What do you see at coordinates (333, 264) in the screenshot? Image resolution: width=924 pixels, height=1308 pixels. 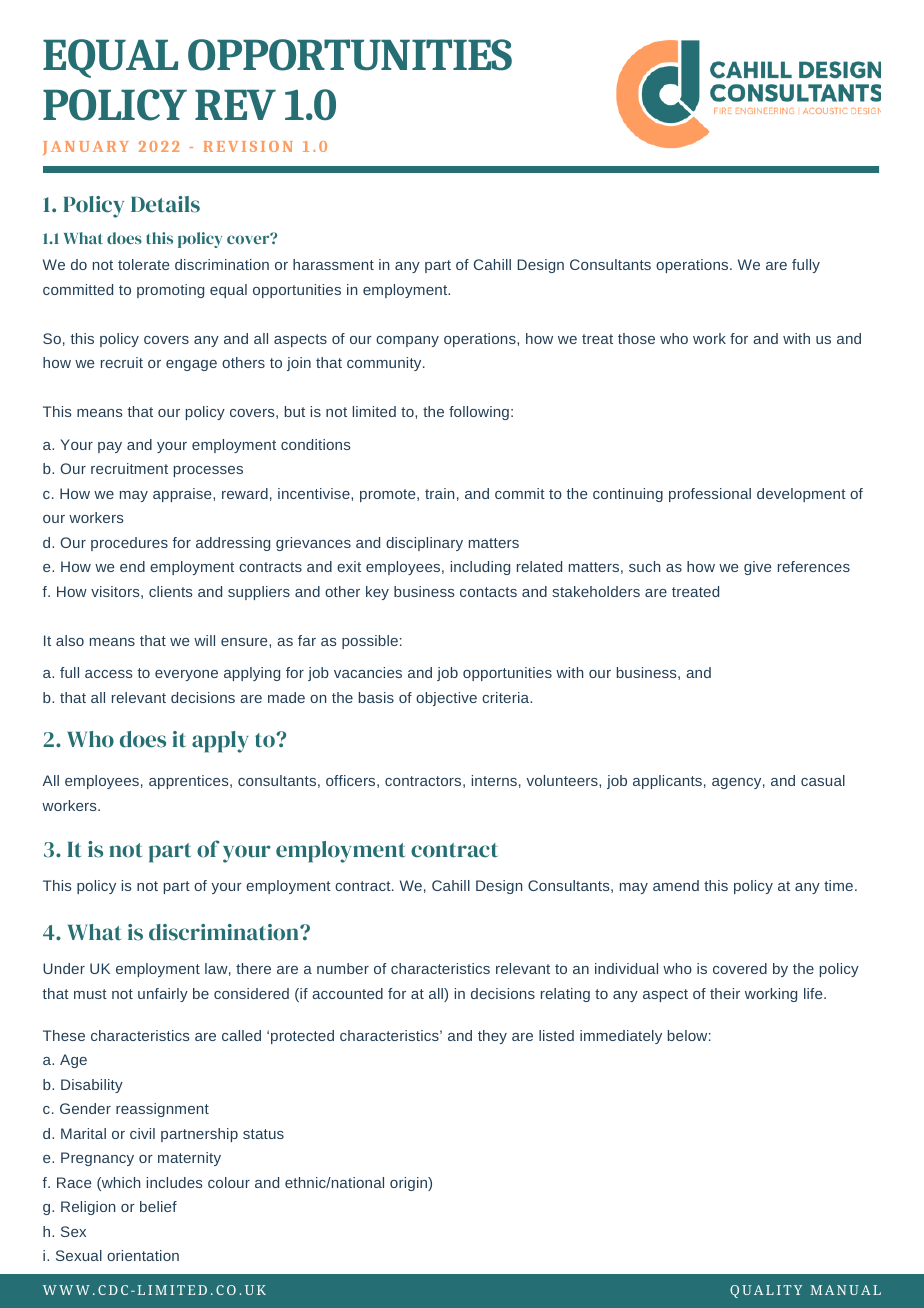 I see `harassment` at bounding box center [333, 264].
